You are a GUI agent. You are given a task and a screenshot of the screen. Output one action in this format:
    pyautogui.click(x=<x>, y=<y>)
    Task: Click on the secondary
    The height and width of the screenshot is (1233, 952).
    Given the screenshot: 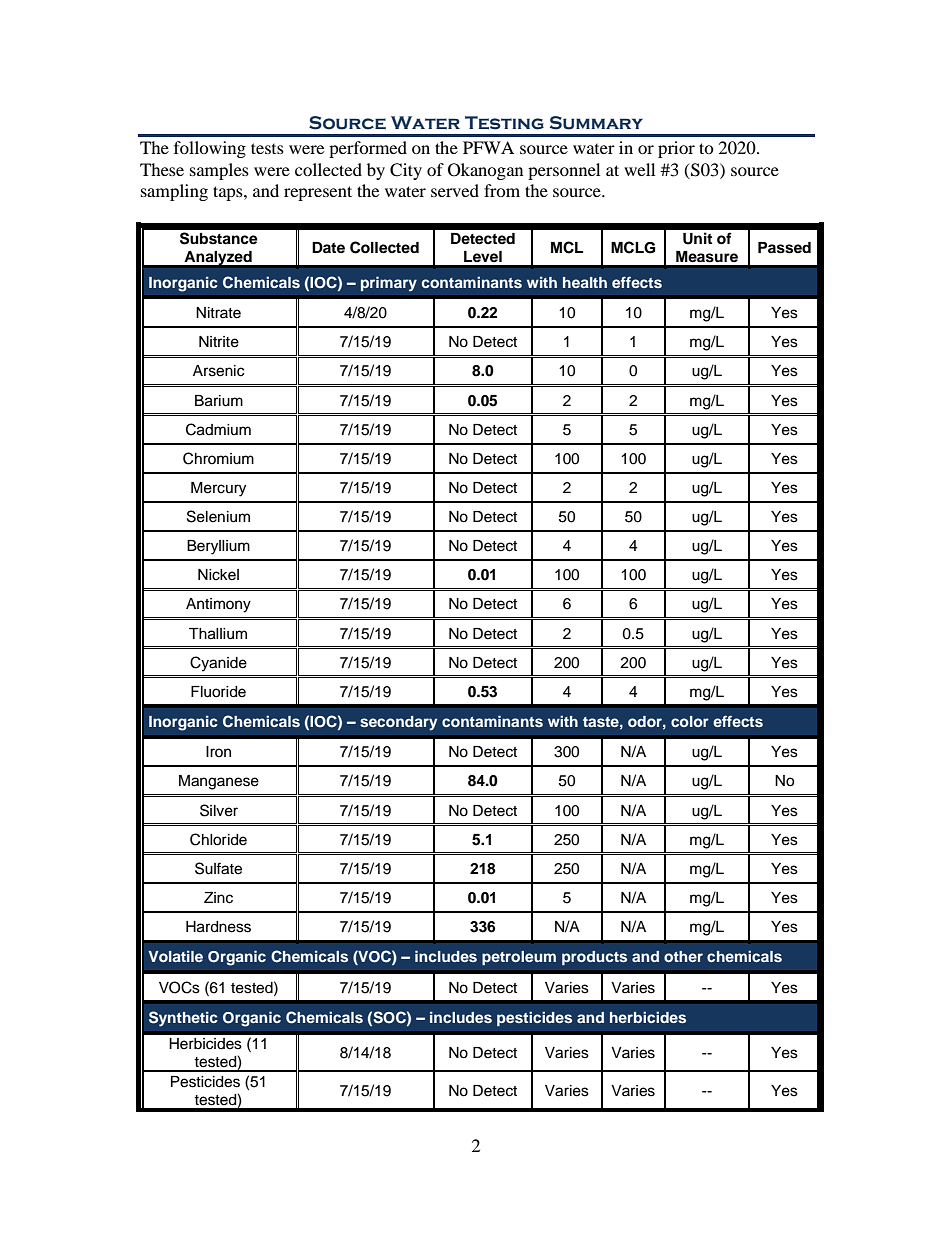 What is the action you would take?
    pyautogui.click(x=398, y=723)
